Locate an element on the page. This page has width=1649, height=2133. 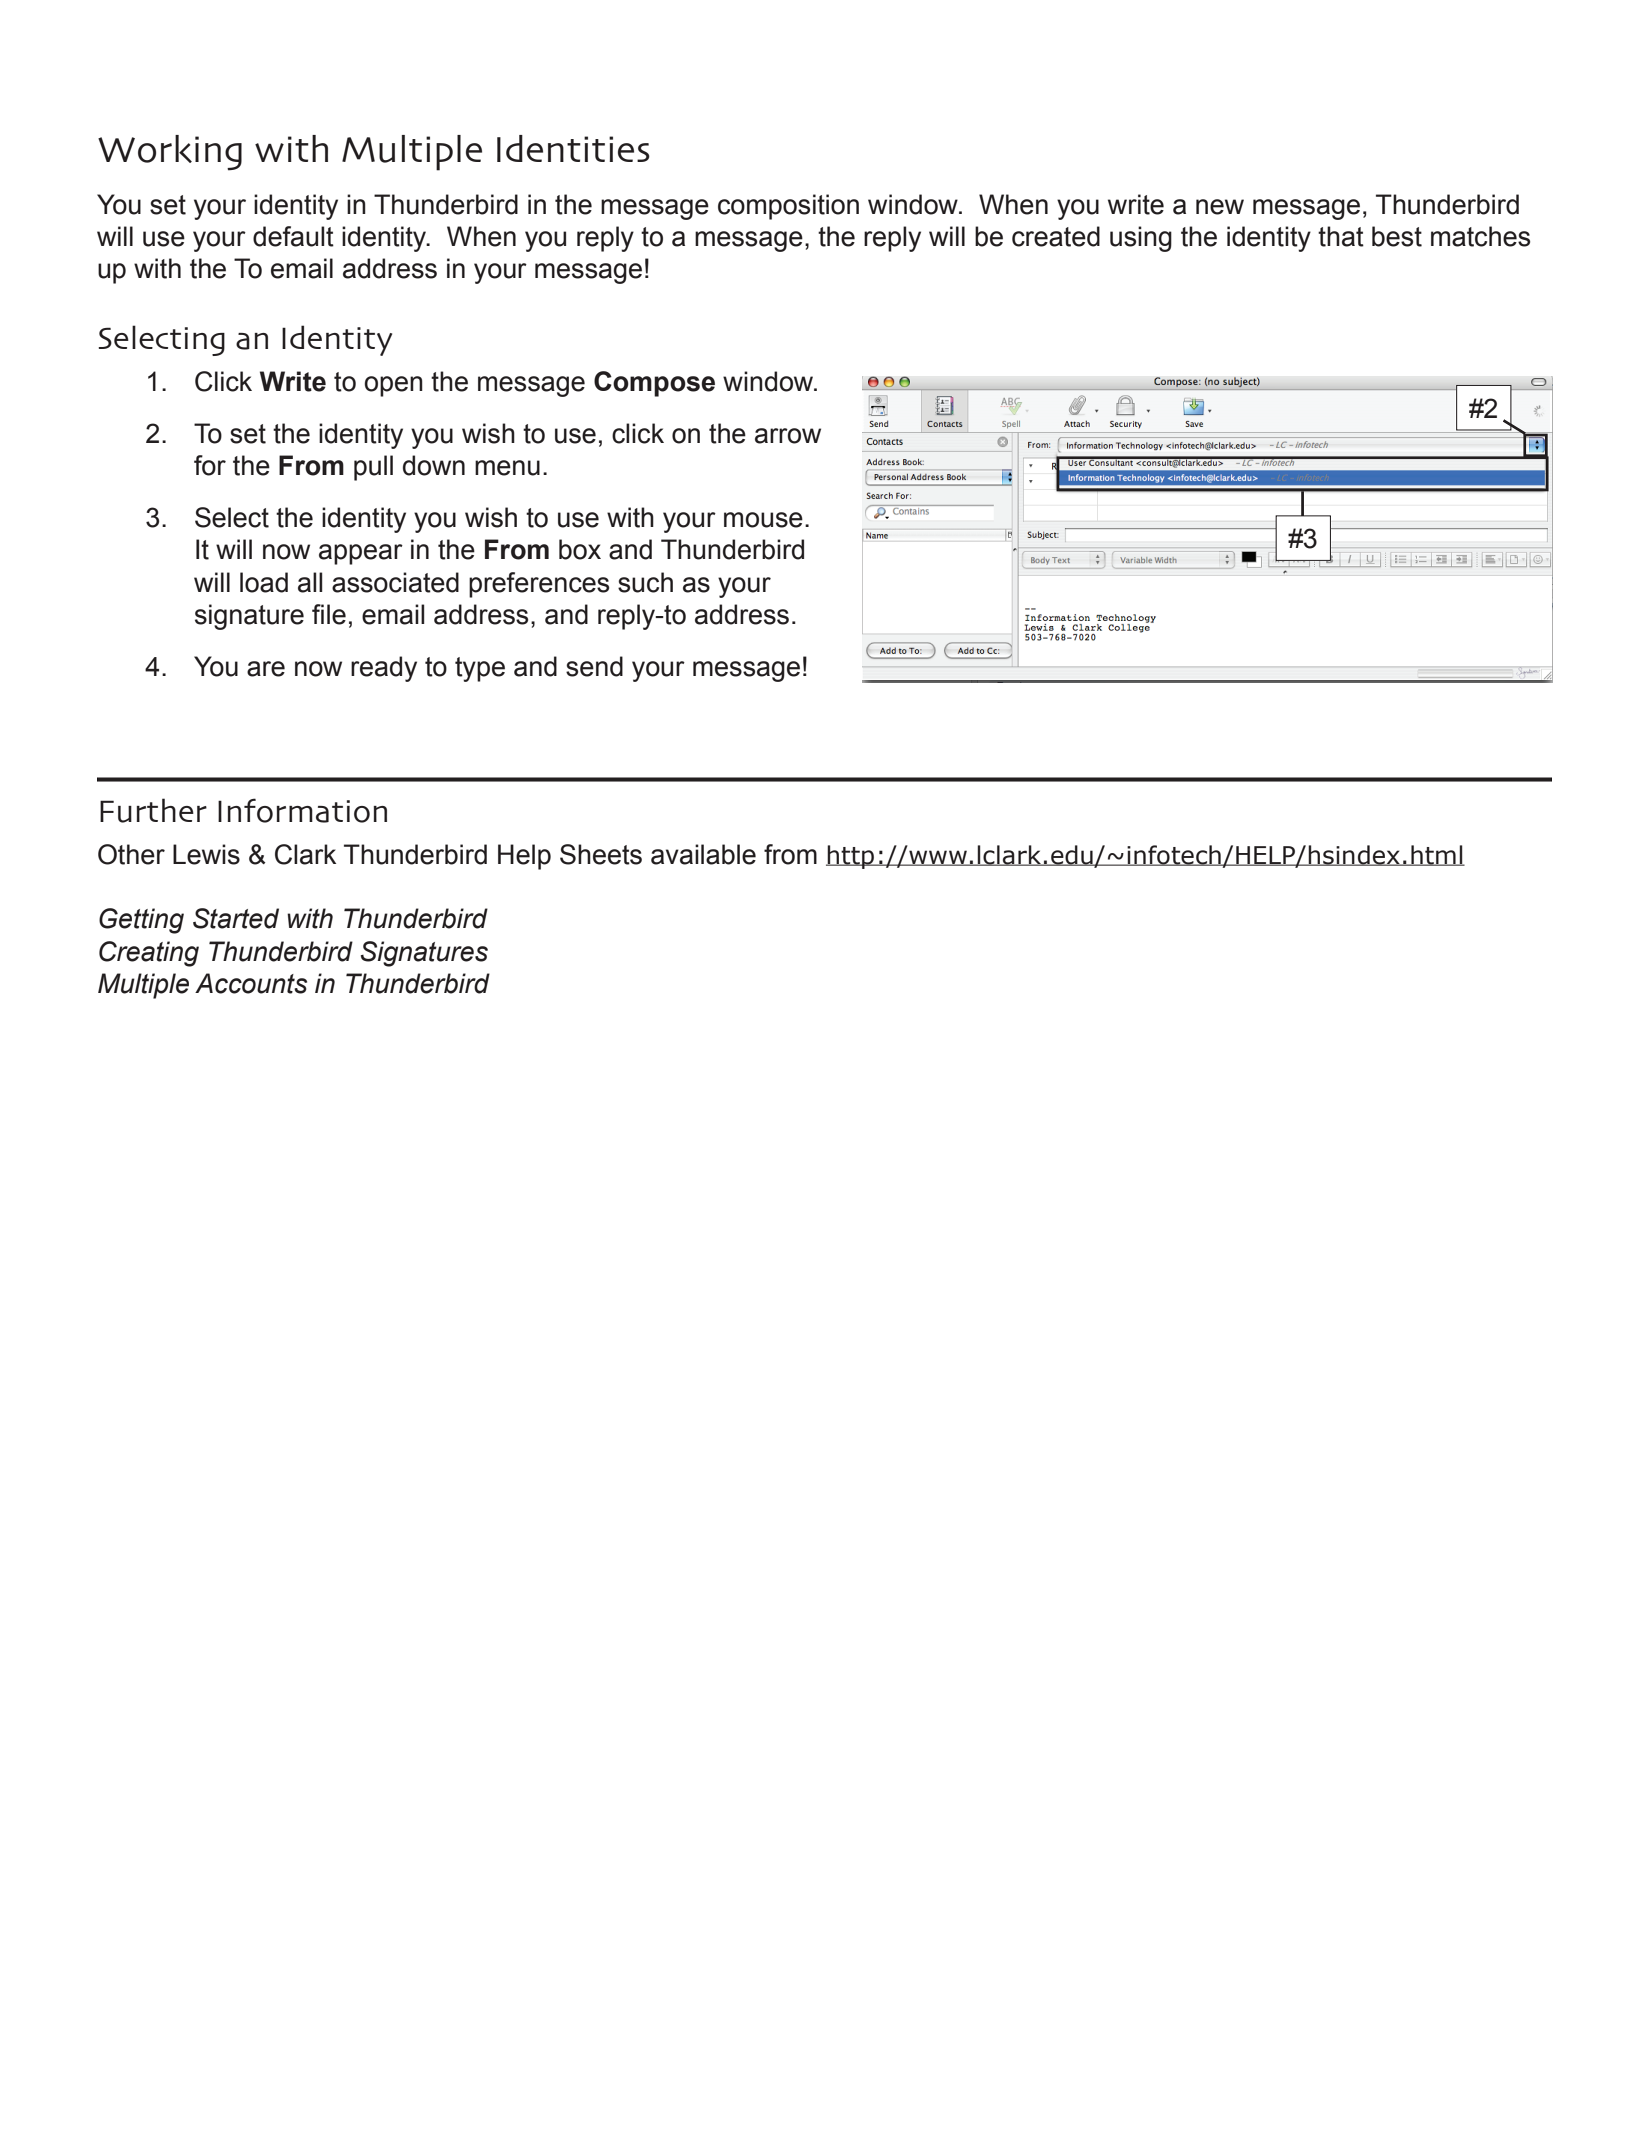
new is located at coordinates (1220, 207).
